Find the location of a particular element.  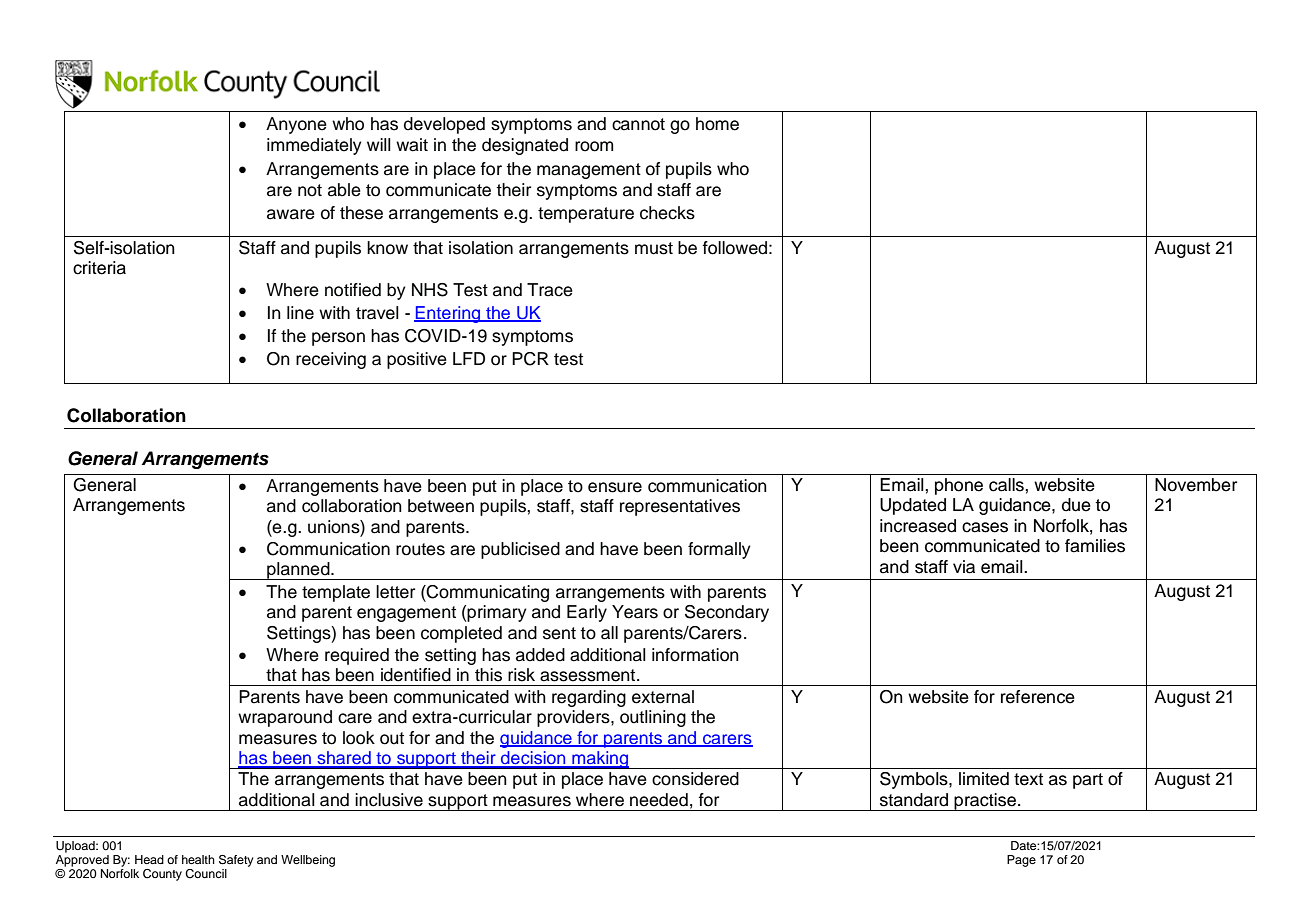

ensure is located at coordinates (615, 487).
